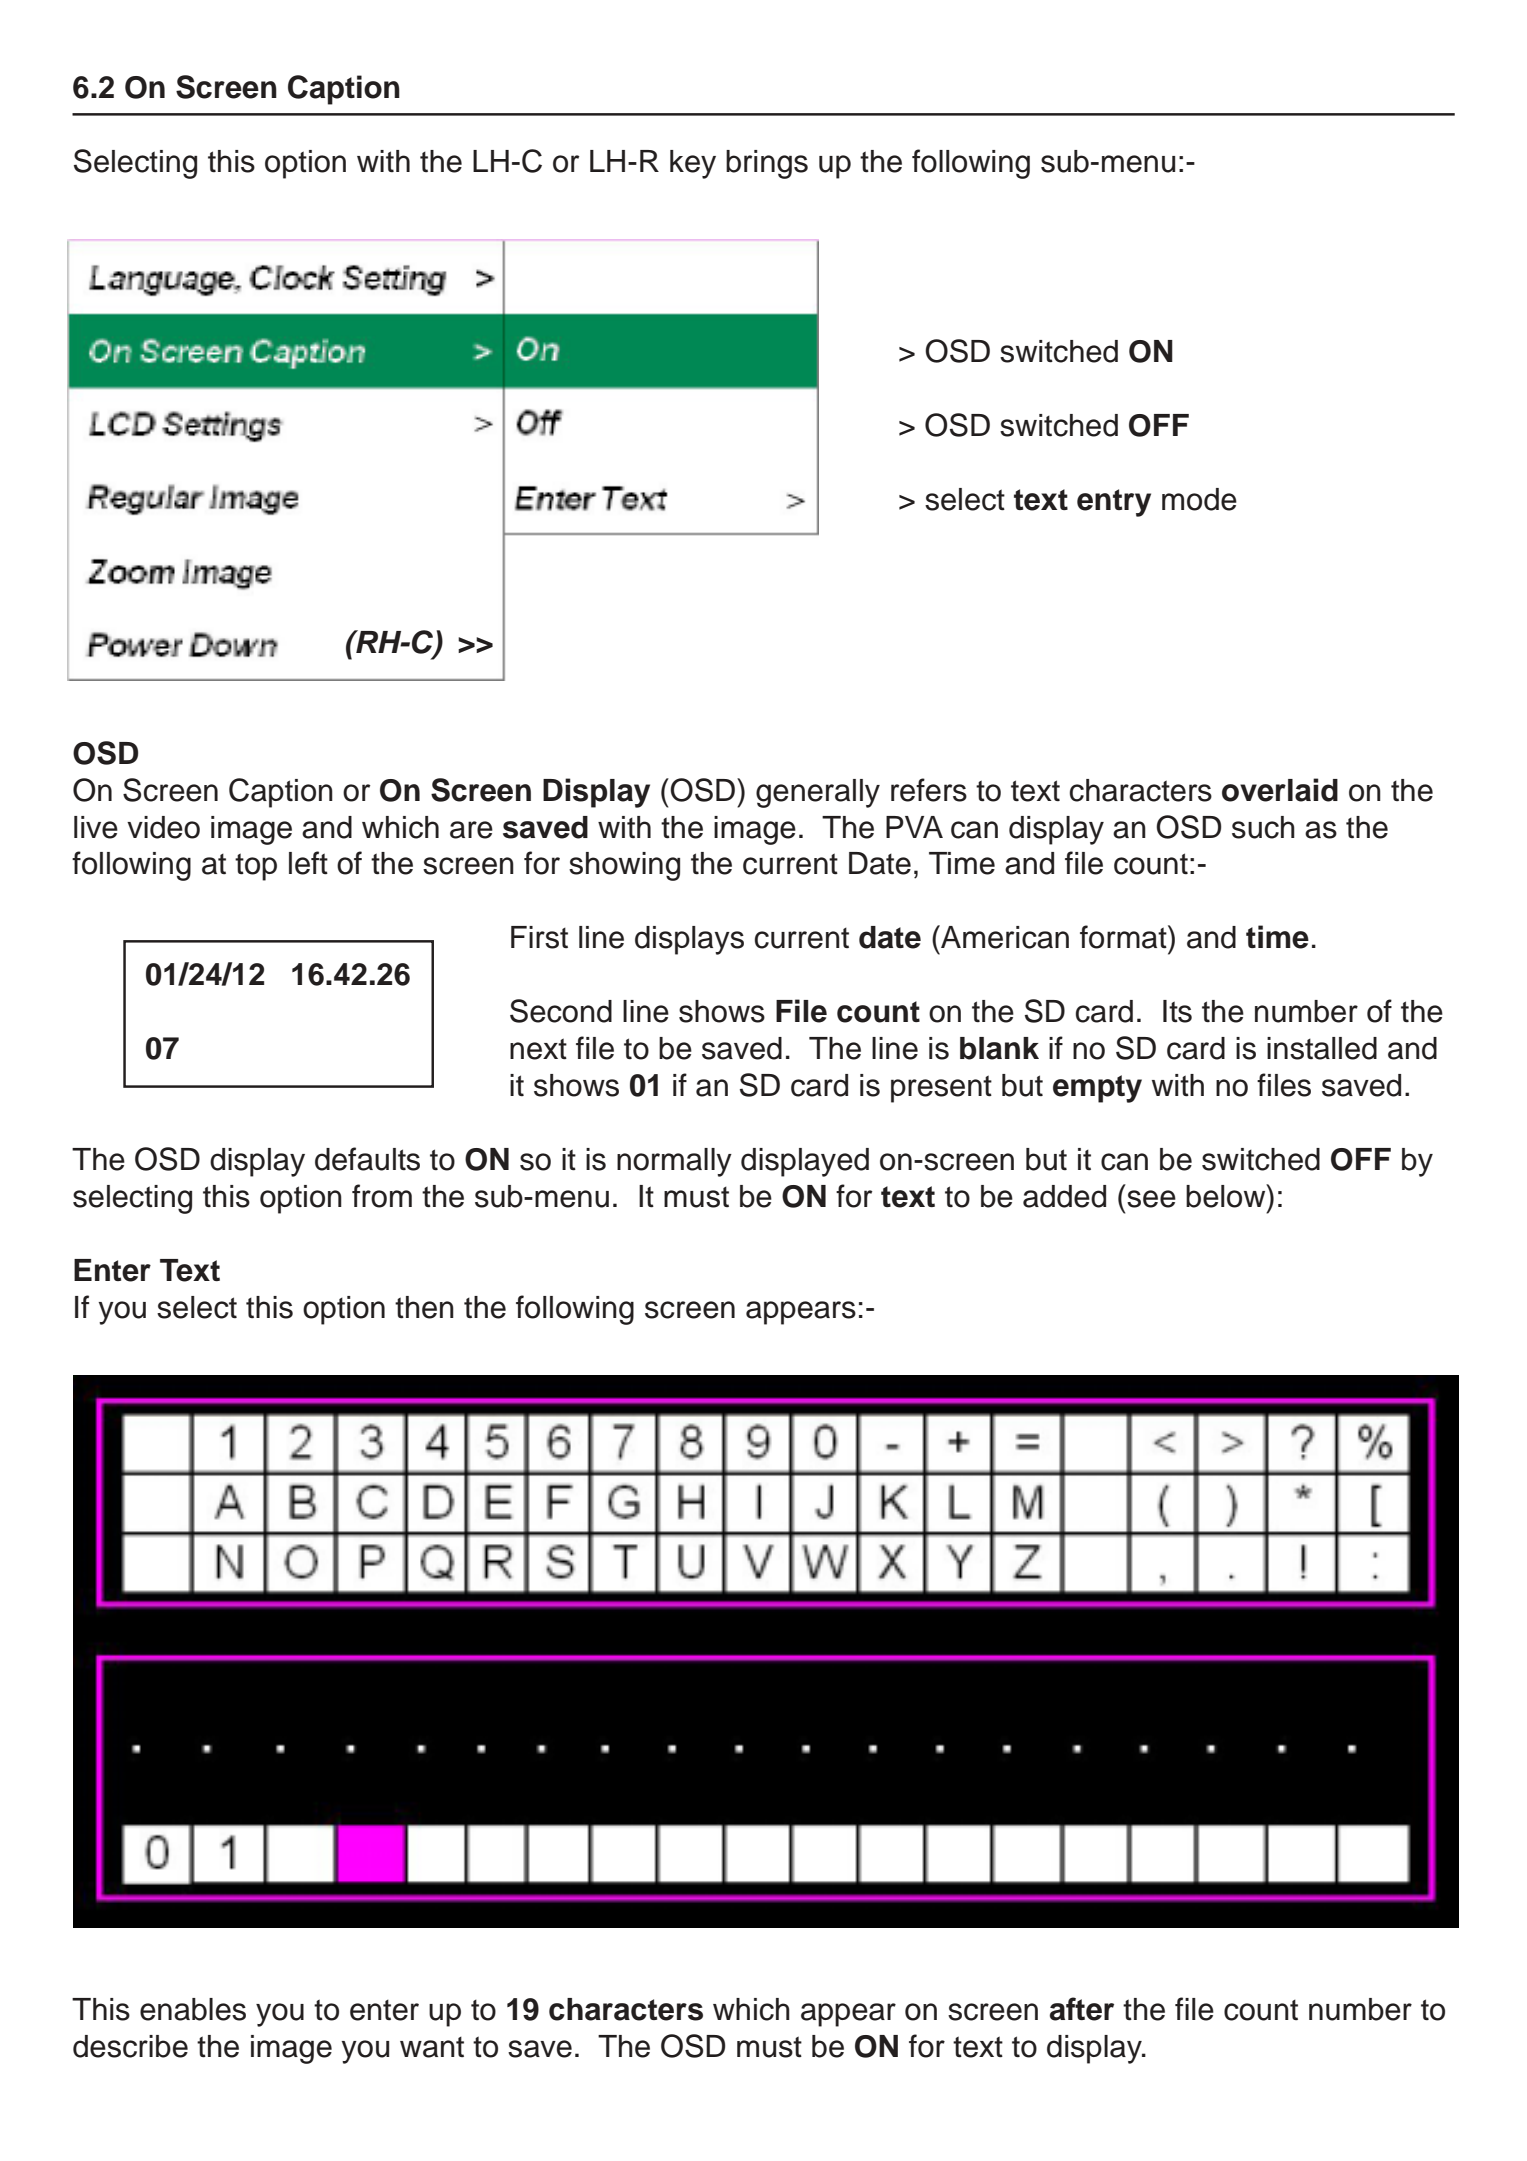 The width and height of the image is (1527, 2161). What do you see at coordinates (818, 793) in the image?
I see `generally` at bounding box center [818, 793].
